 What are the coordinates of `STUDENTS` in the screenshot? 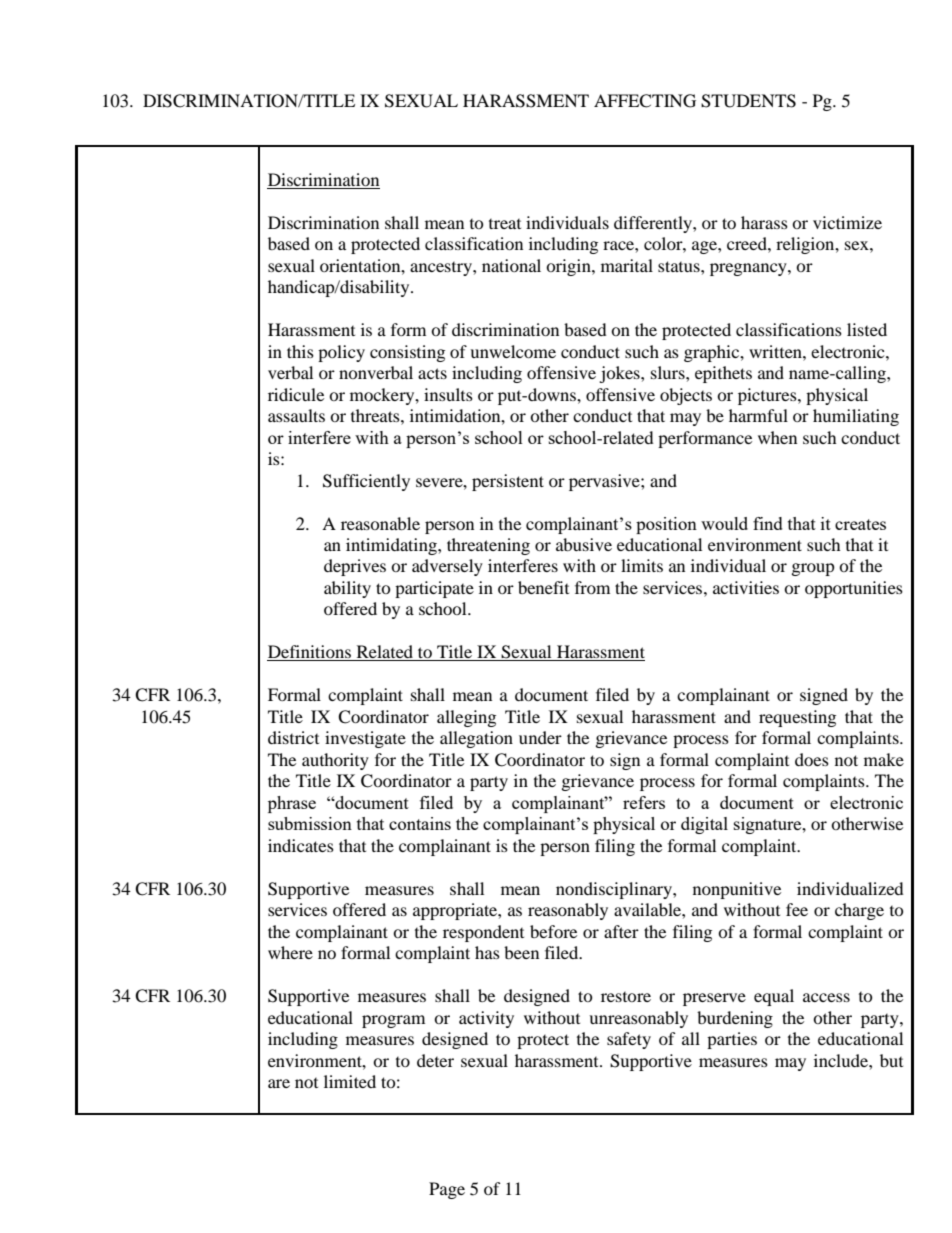 It's located at (748, 101).
